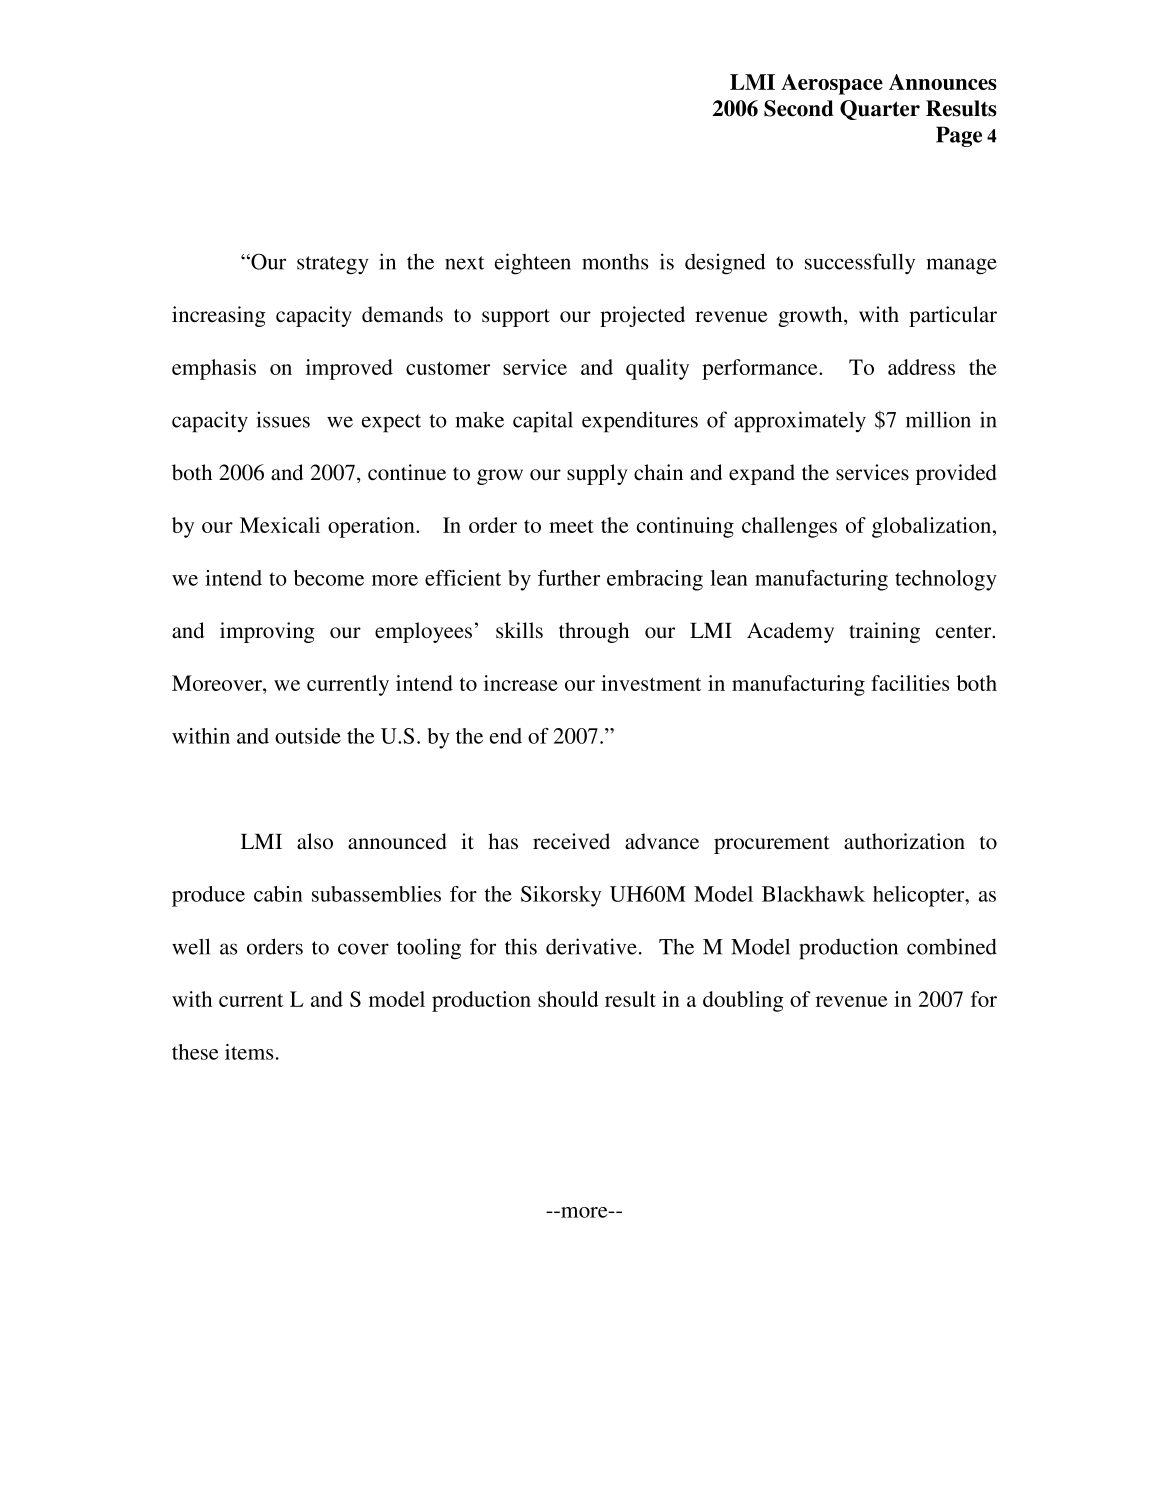 The width and height of the page is (1169, 1512). What do you see at coordinates (568, 999) in the page?
I see `should` at bounding box center [568, 999].
